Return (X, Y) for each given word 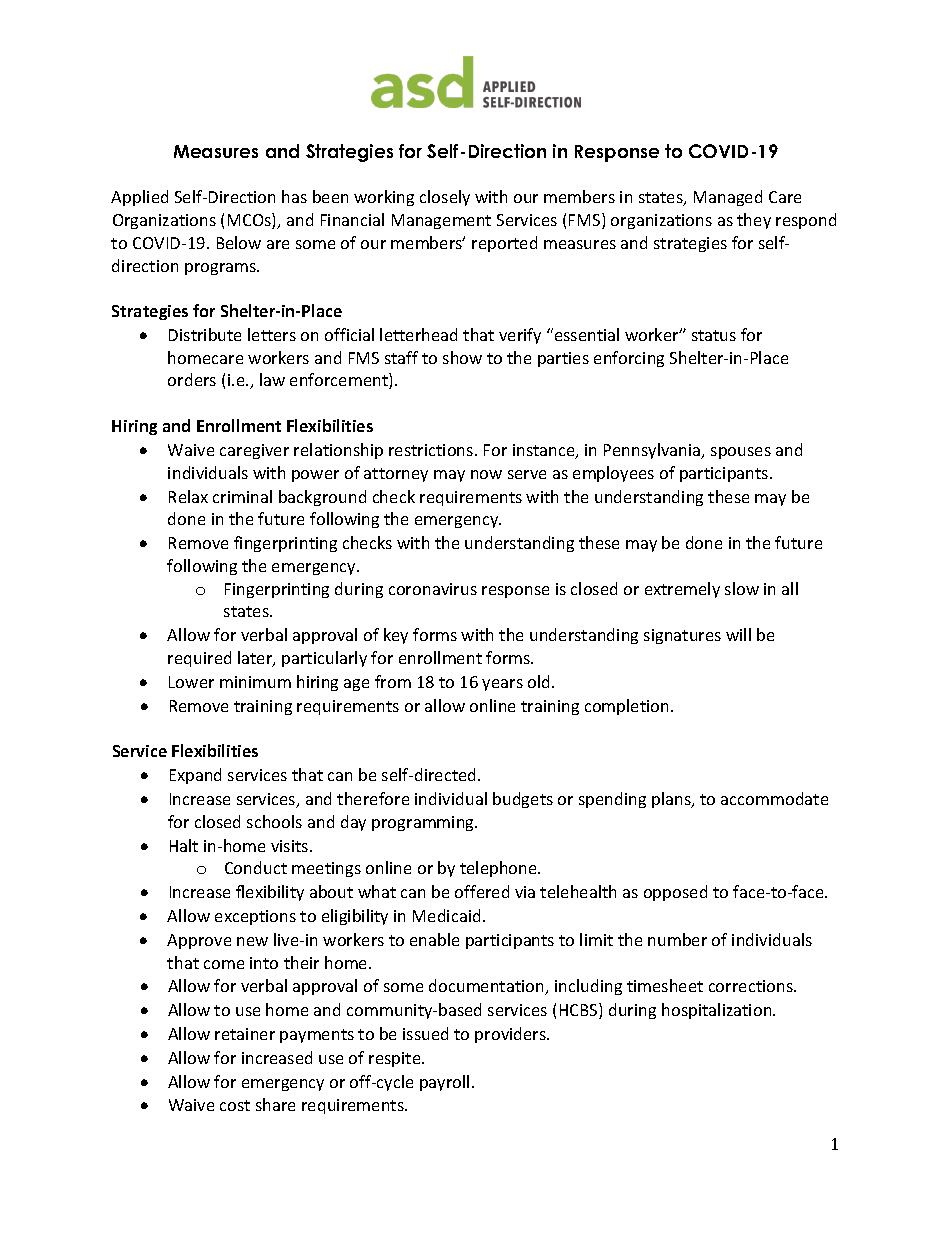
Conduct (256, 867)
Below (239, 242)
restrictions (432, 450)
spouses (741, 453)
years (502, 685)
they (754, 221)
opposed (675, 893)
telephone (500, 869)
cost (235, 1105)
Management (441, 221)
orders (192, 379)
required (199, 659)
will (738, 634)
